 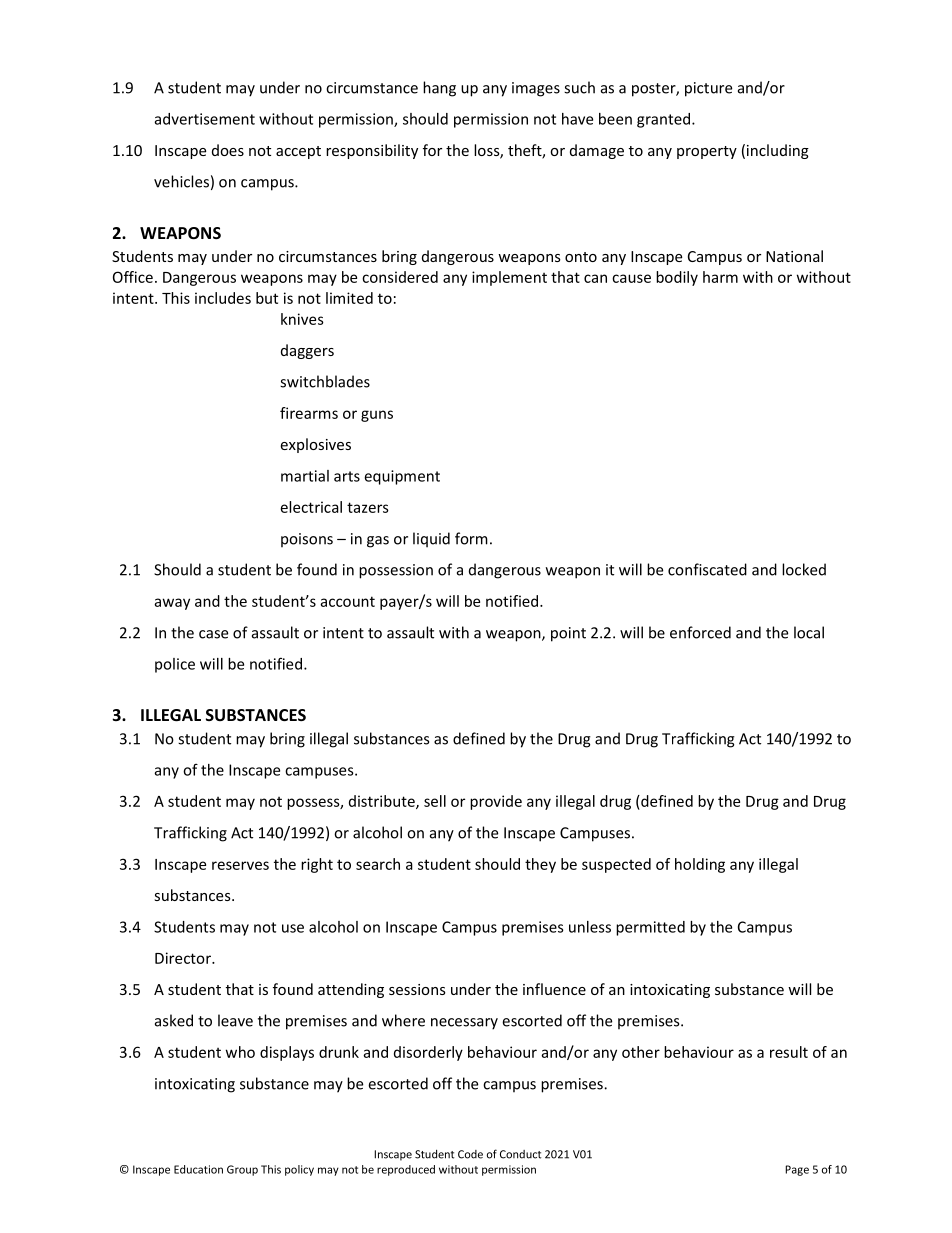 I want to click on advertisement, so click(x=205, y=119).
